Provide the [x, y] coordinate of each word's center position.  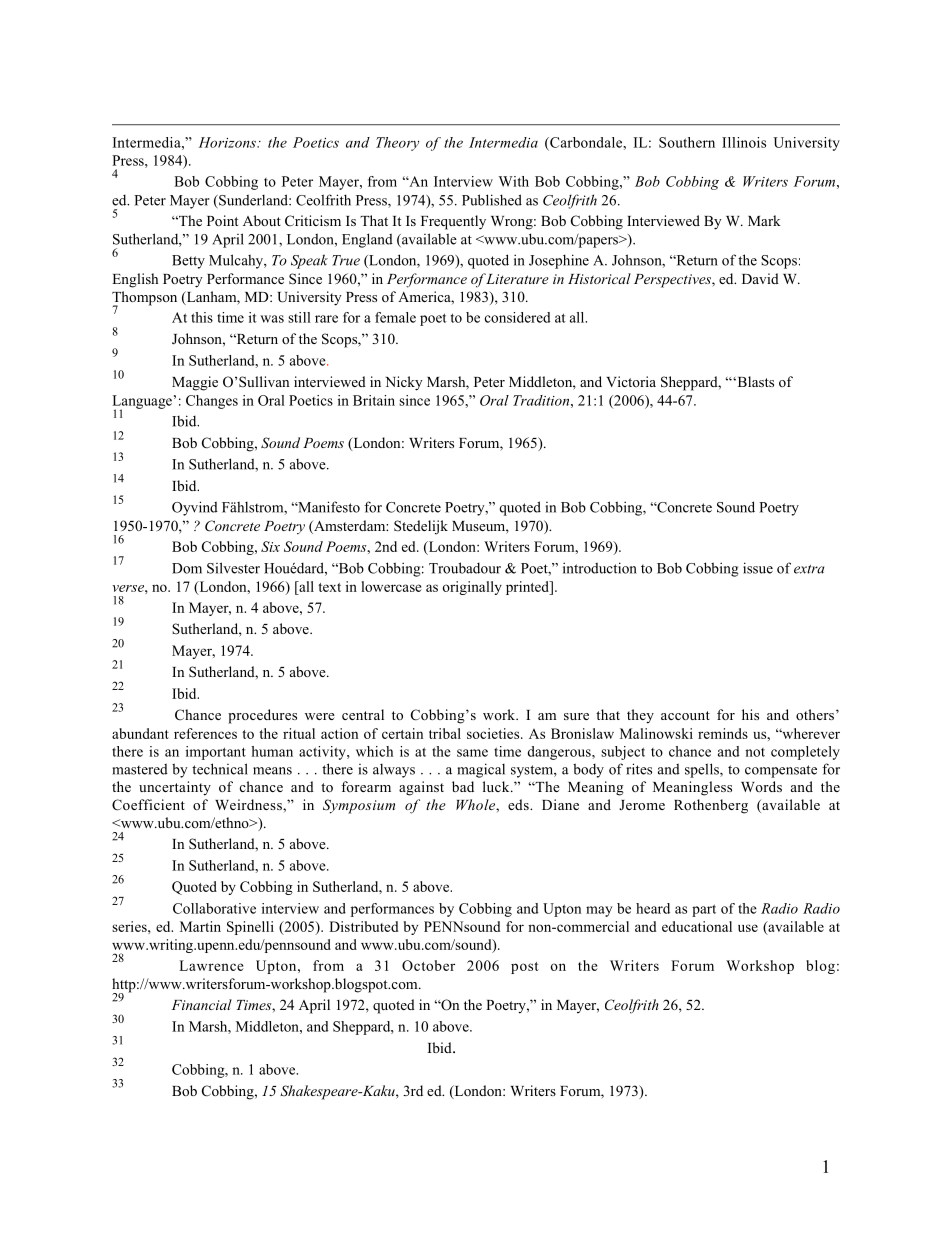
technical [220, 769]
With [514, 181]
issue [758, 568]
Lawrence [211, 965]
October [428, 965]
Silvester [233, 568]
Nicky [404, 383]
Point [222, 220]
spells [703, 770]
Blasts [754, 381]
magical [481, 770]
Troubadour [465, 568]
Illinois [744, 142]
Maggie [195, 383]
